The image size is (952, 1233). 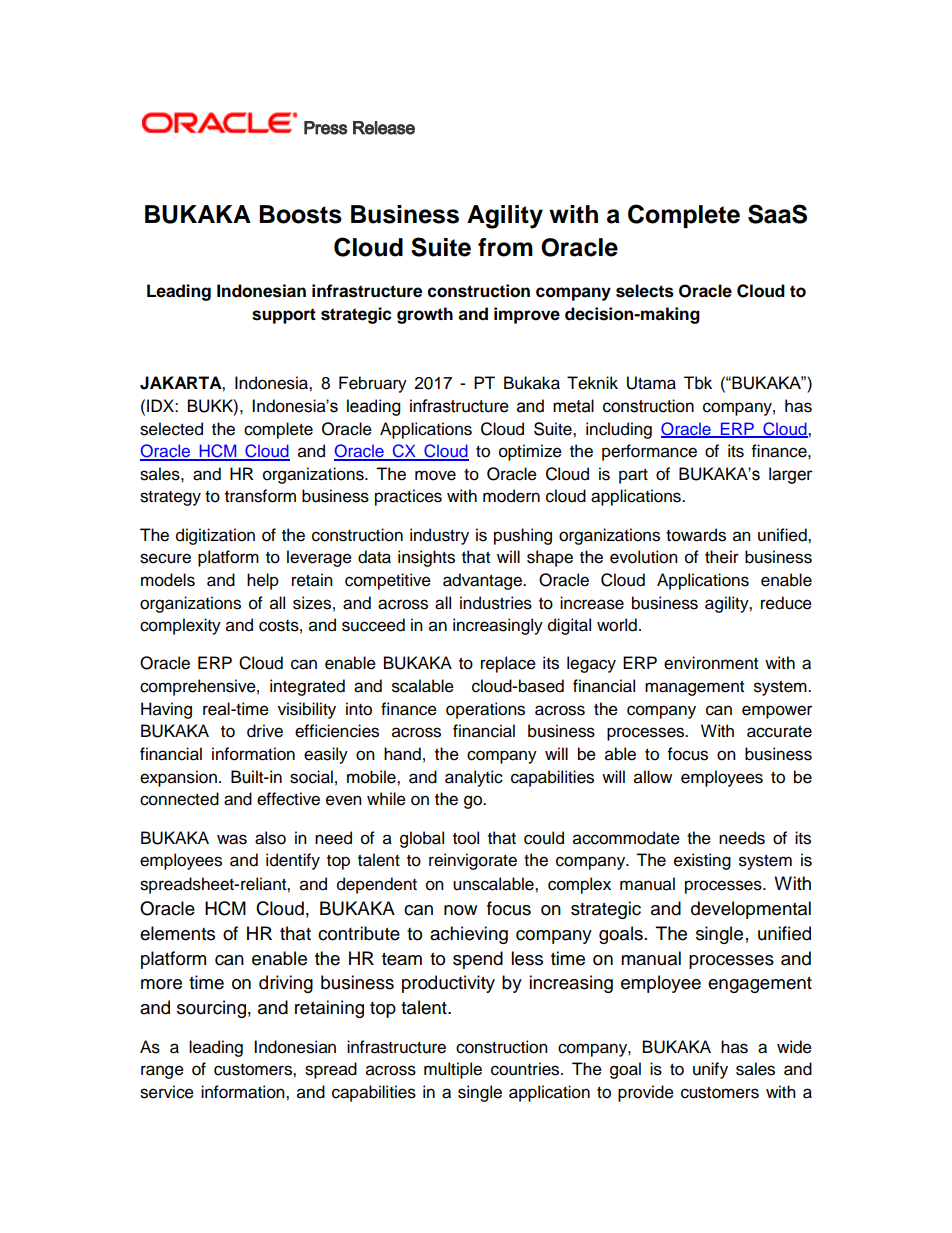 I want to click on range, so click(x=162, y=1072).
